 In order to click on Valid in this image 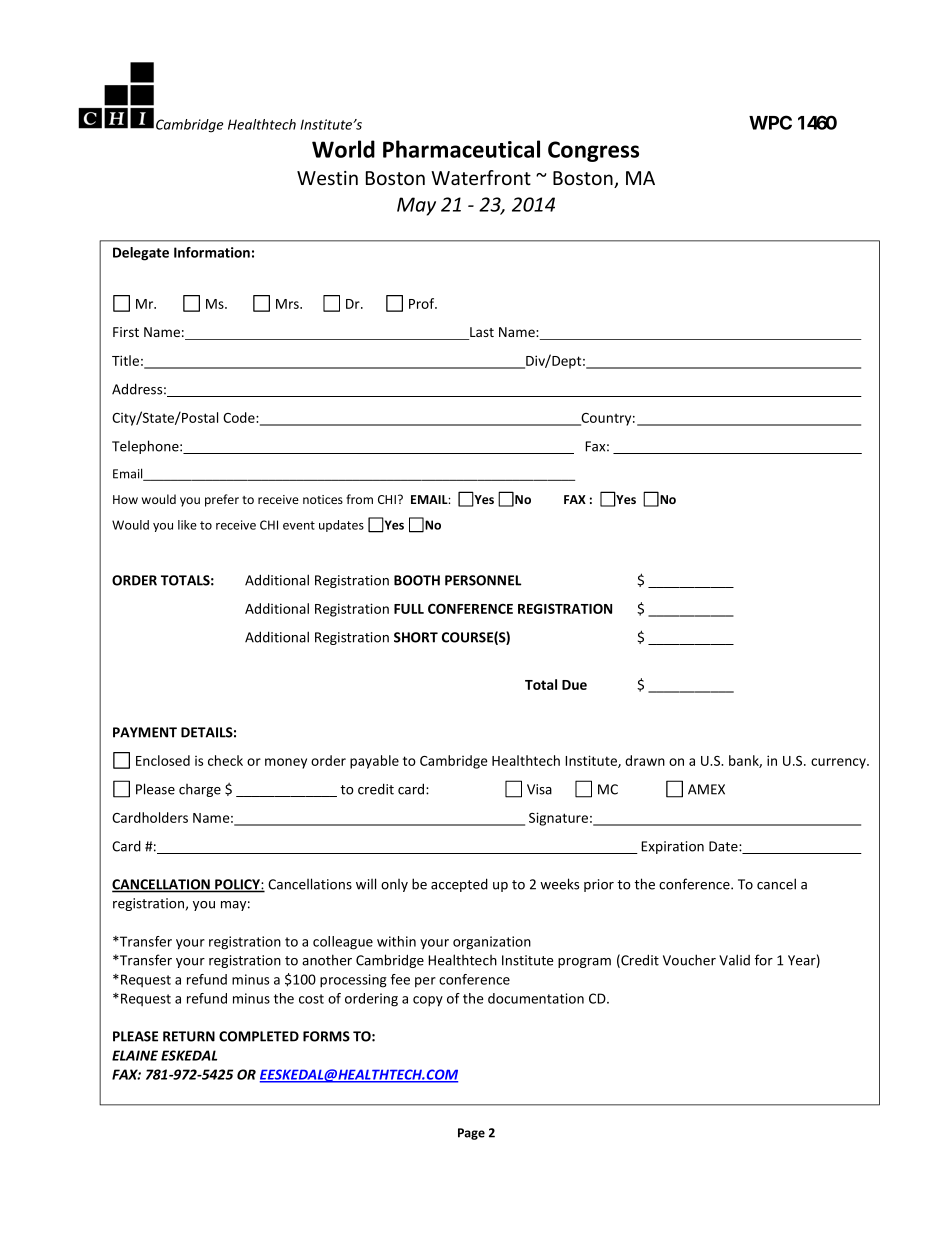, I will do `click(734, 960)`.
